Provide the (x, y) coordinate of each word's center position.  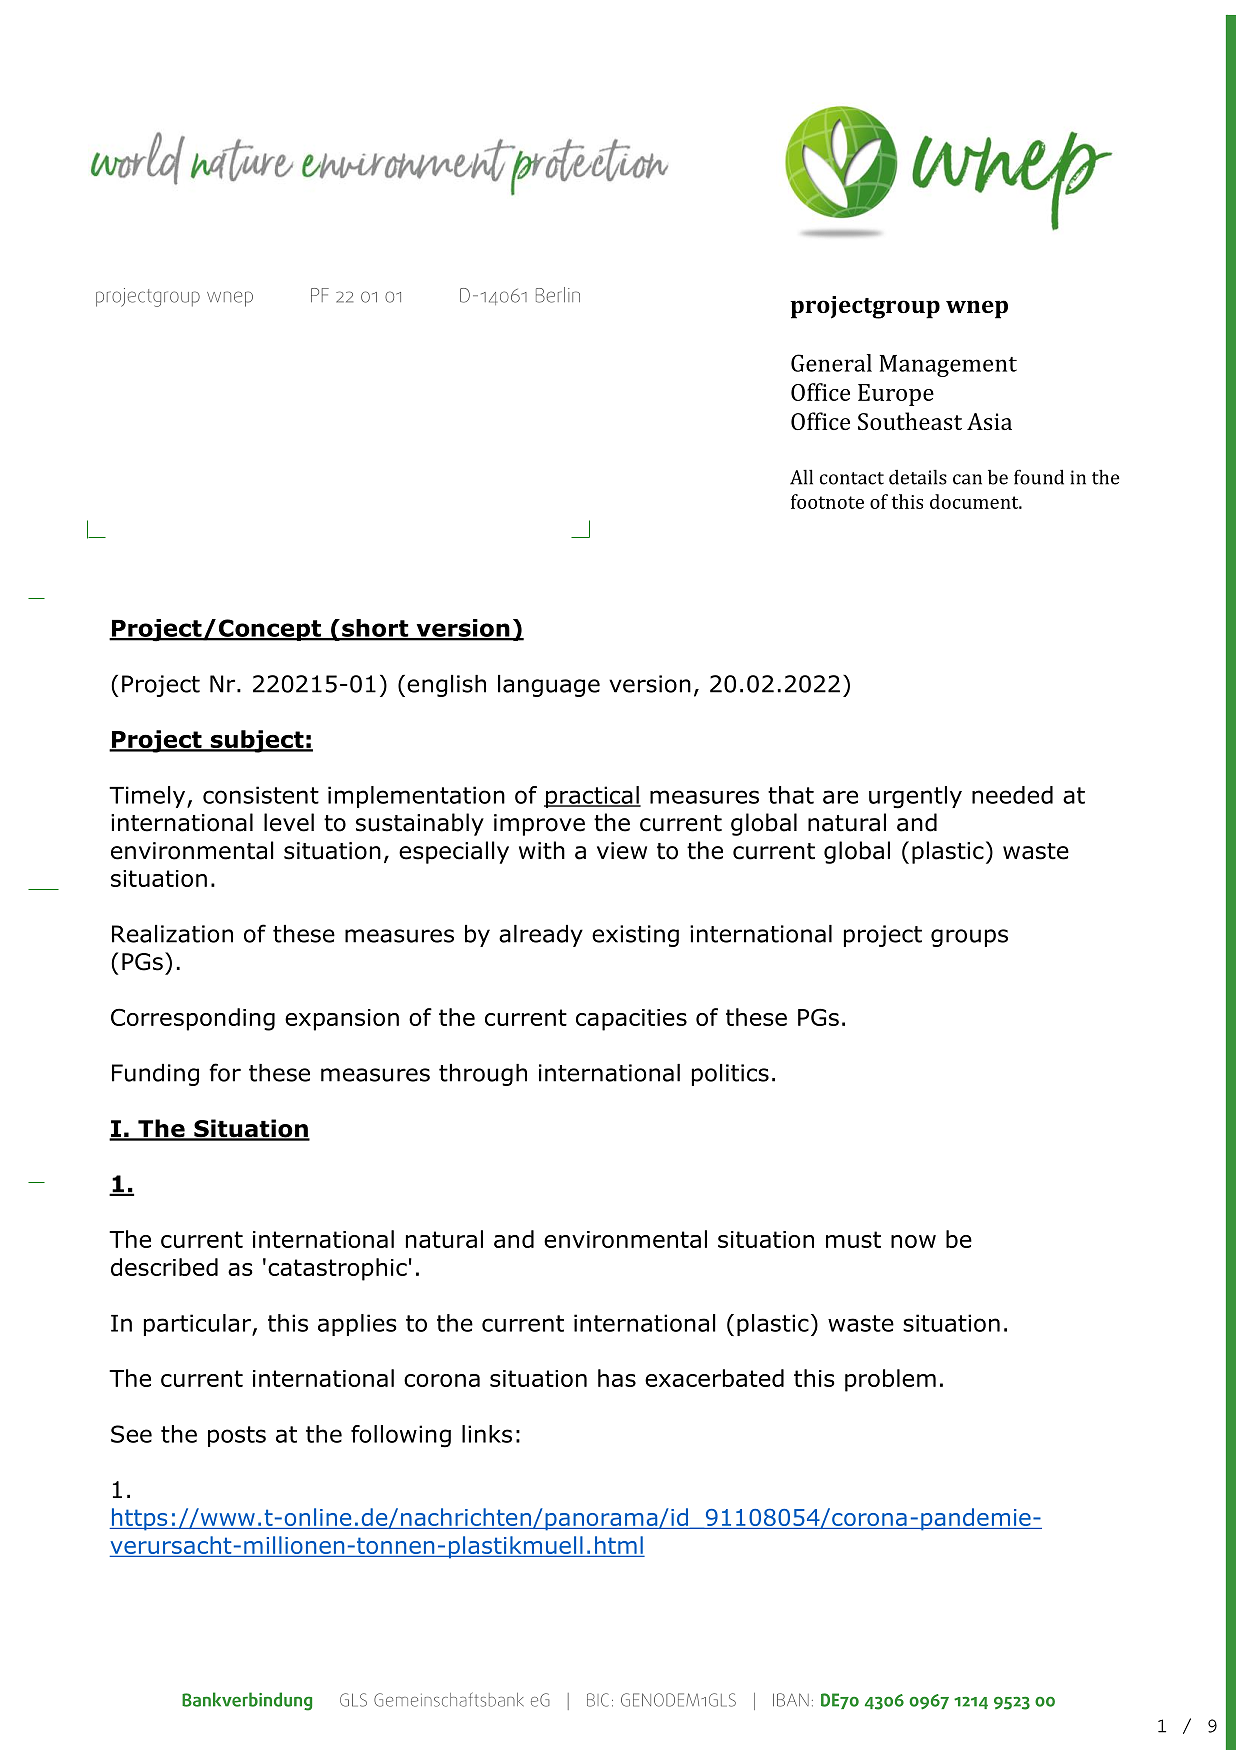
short (375, 629)
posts (237, 1436)
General (831, 363)
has (617, 1378)
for (225, 1072)
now (913, 1241)
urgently (915, 797)
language (549, 686)
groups (969, 938)
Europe (896, 395)
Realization (172, 934)
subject (257, 741)
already (541, 936)
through (483, 1075)
